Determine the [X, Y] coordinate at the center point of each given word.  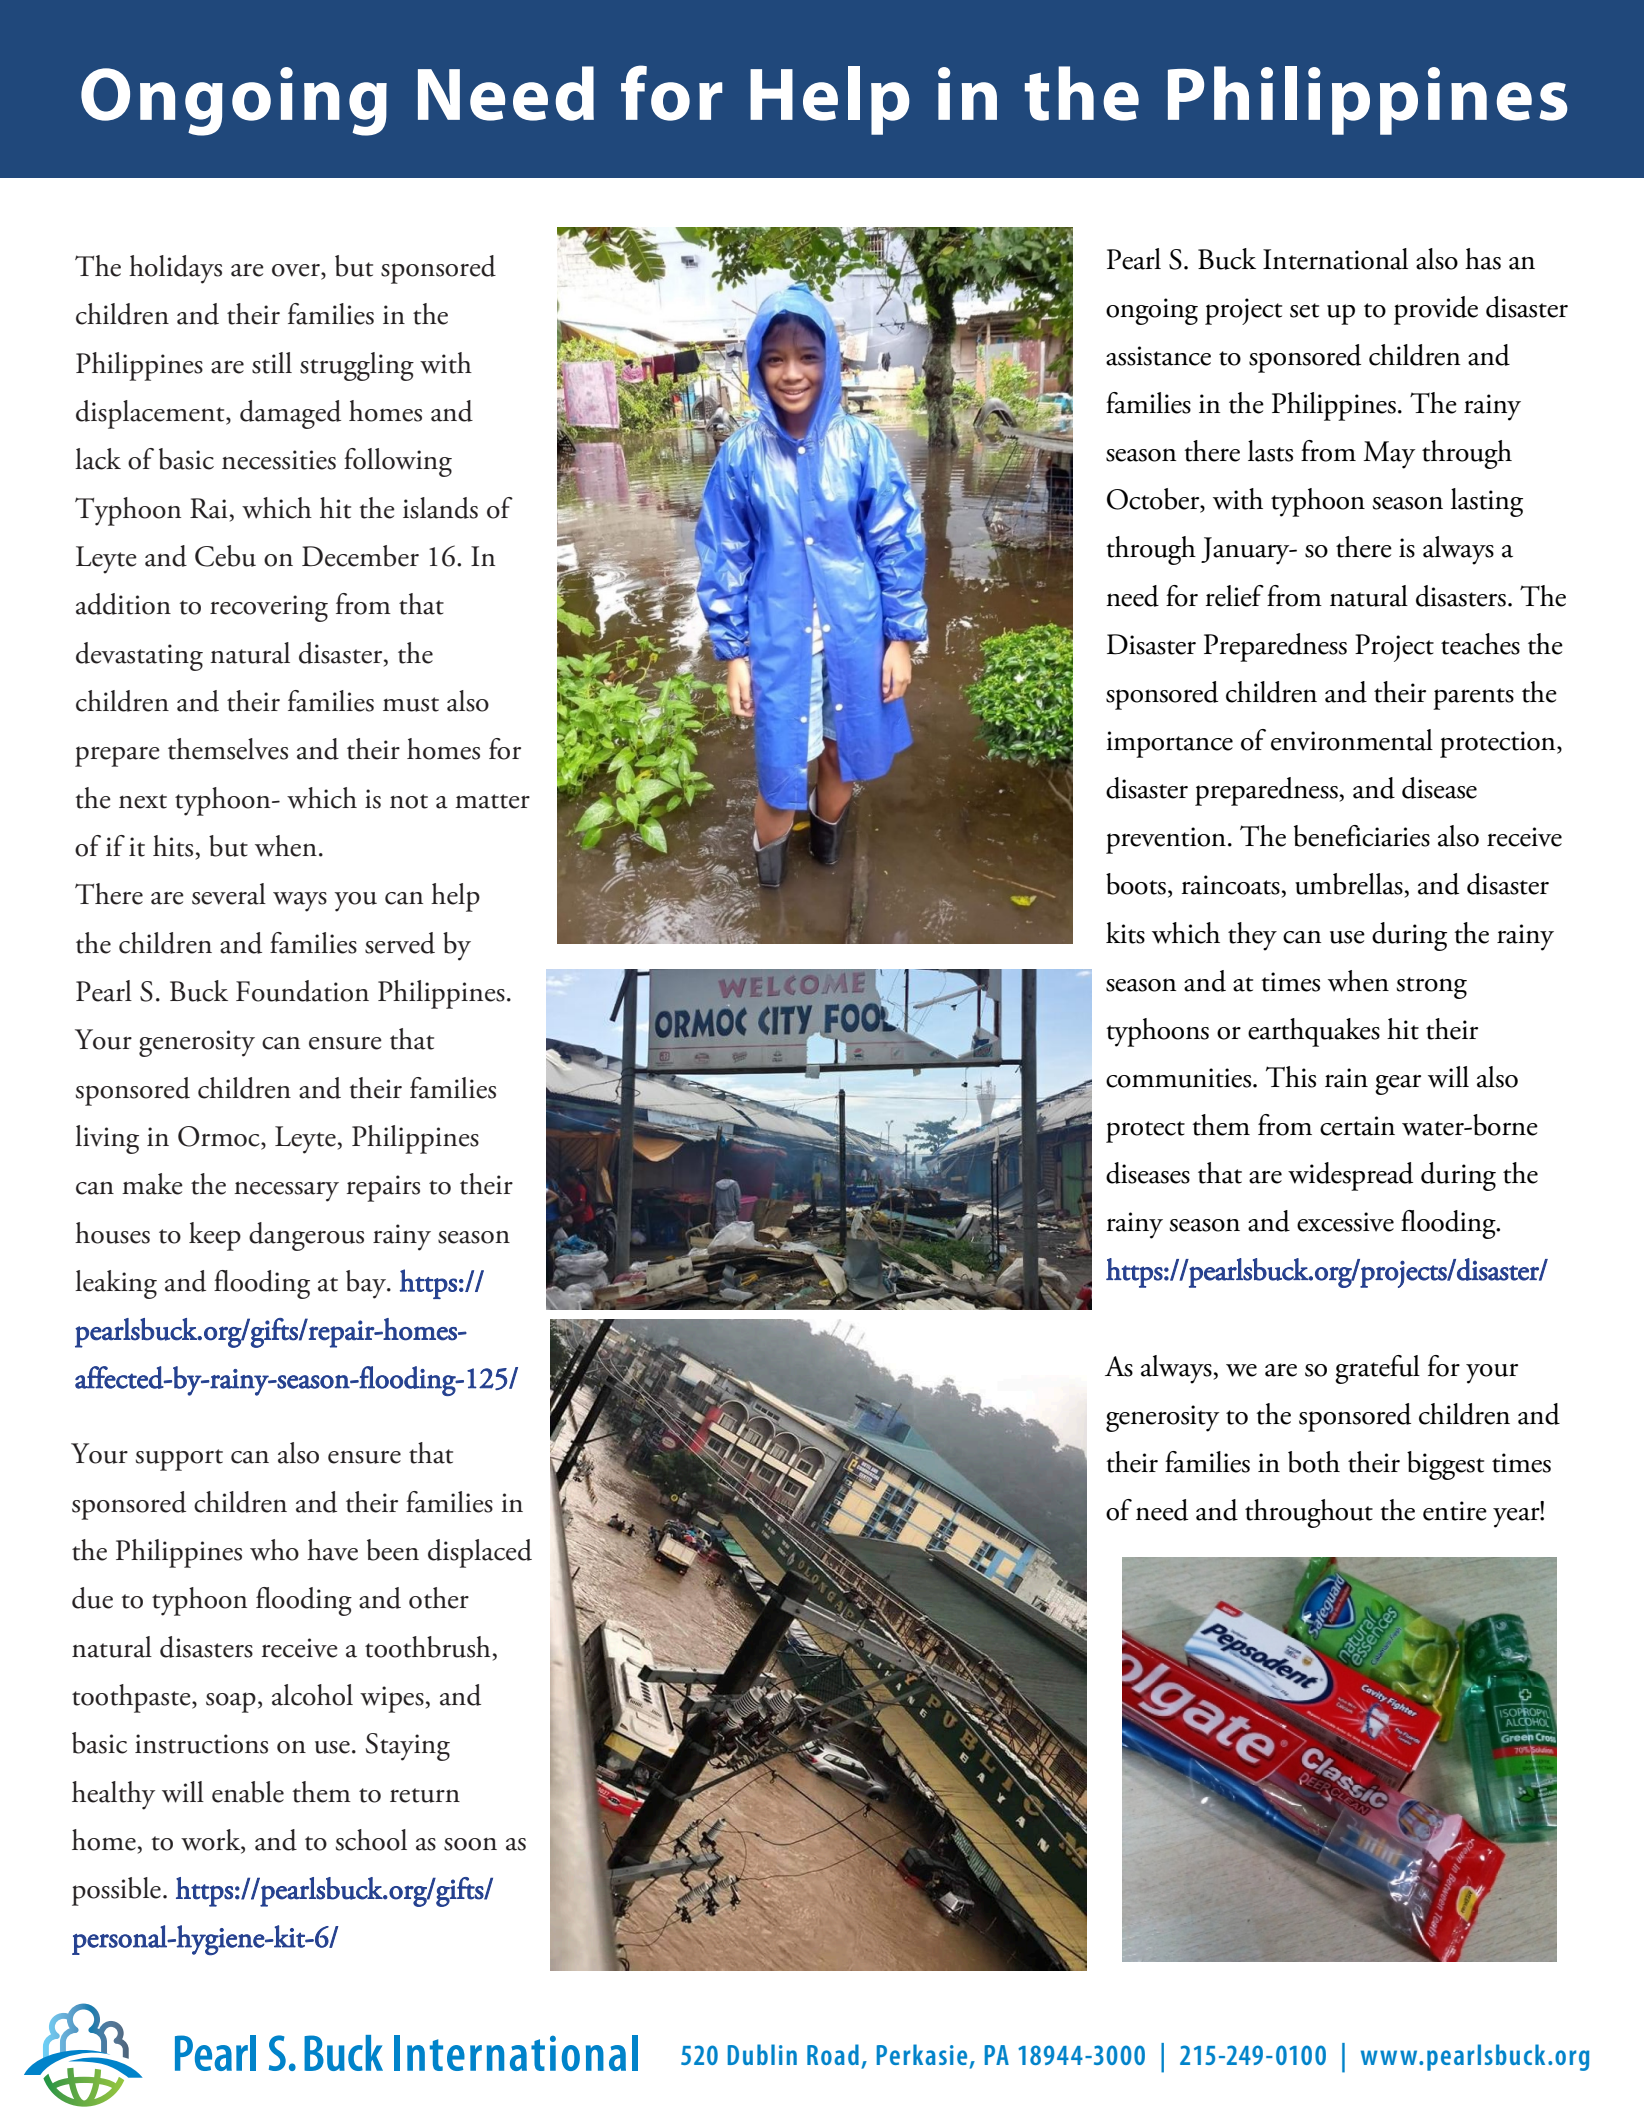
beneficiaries [1362, 836]
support [179, 1460]
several [229, 894]
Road [833, 2054]
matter [492, 801]
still [272, 363]
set [1304, 310]
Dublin [762, 2054]
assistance [1158, 356]
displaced [480, 1553]
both [1314, 1462]
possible [116, 1891]
